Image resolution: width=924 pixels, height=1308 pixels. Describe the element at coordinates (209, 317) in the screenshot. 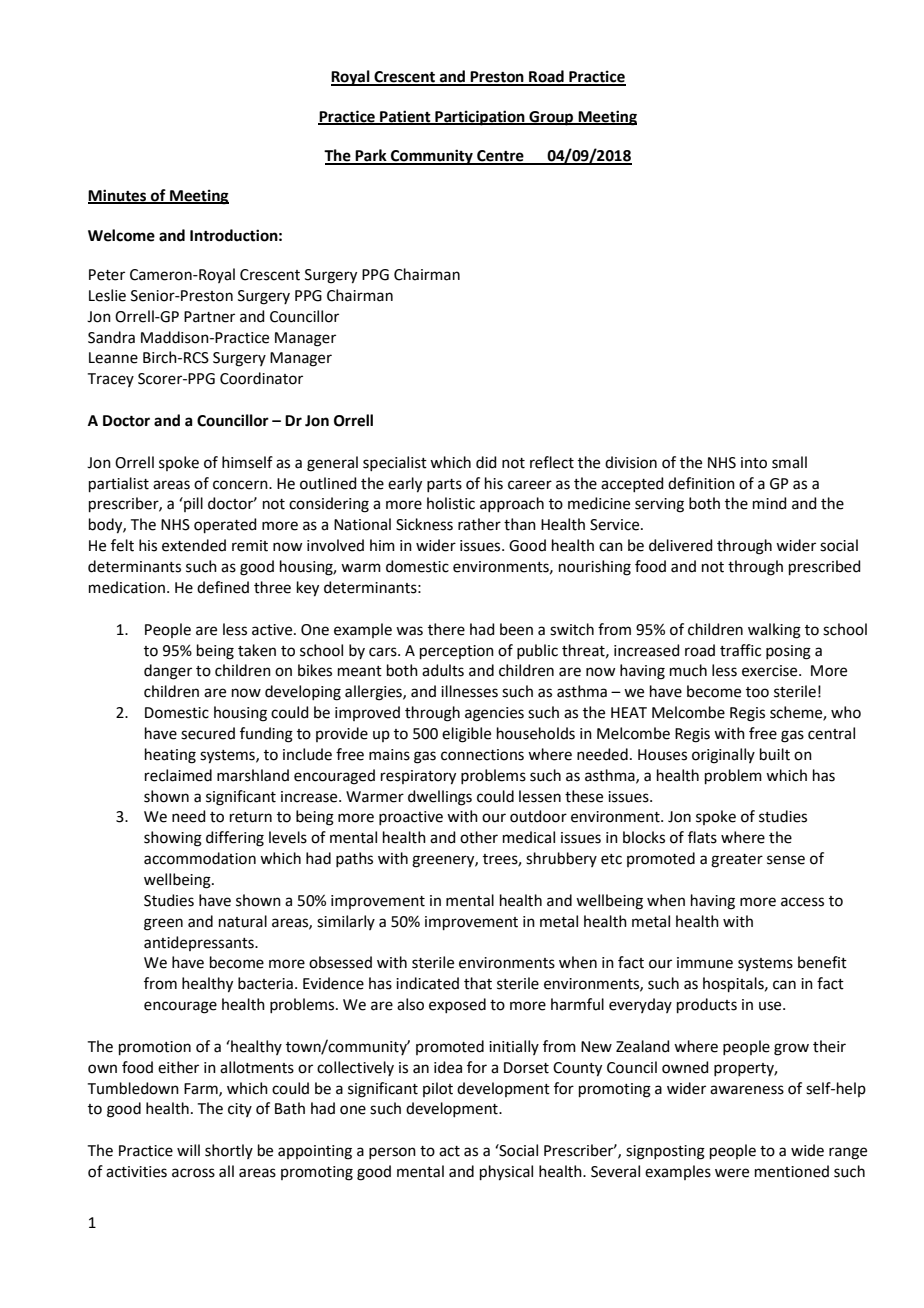

I see `Partner` at that location.
